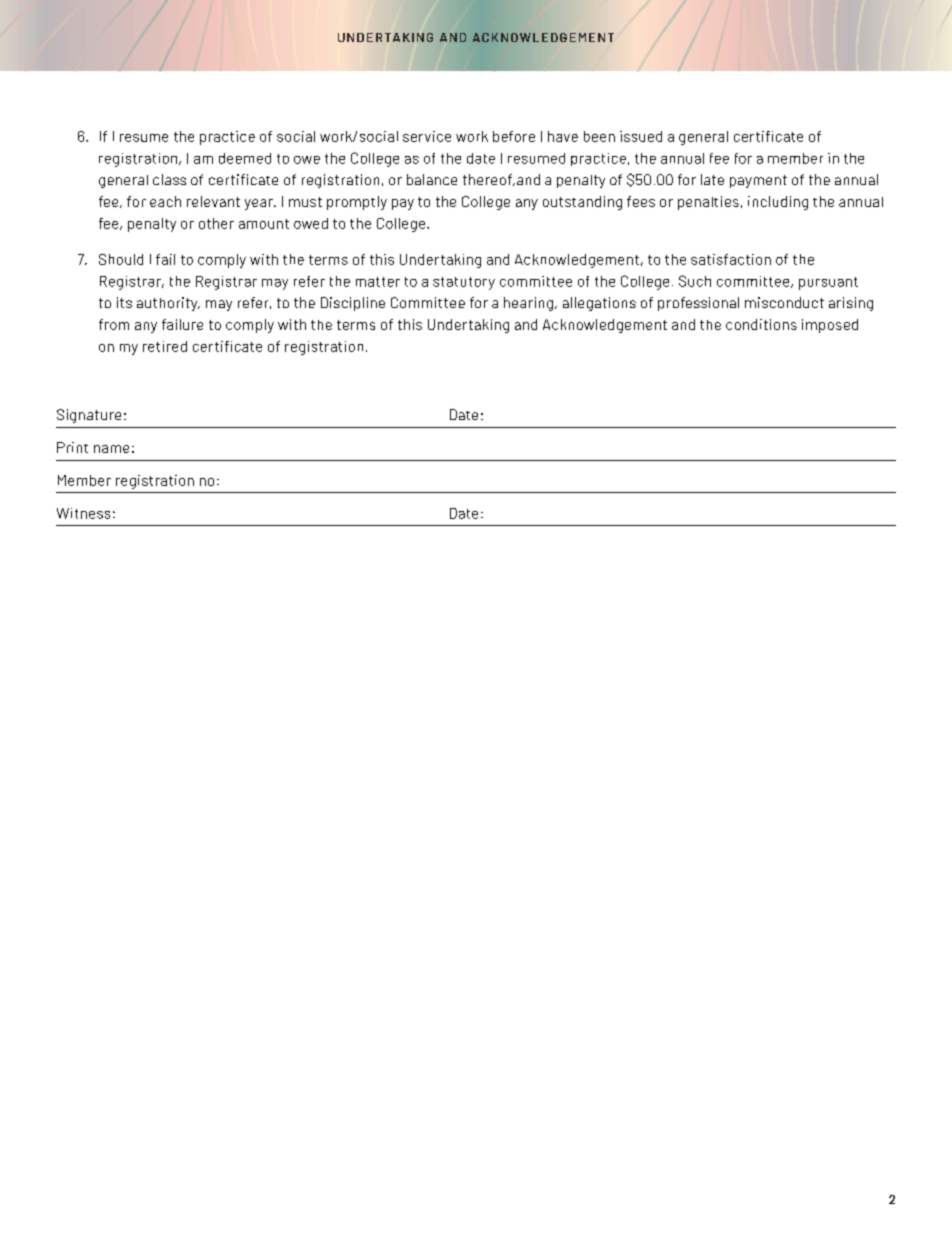 This screenshot has height=1233, width=952. What do you see at coordinates (761, 324) in the screenshot?
I see `conditions` at bounding box center [761, 324].
